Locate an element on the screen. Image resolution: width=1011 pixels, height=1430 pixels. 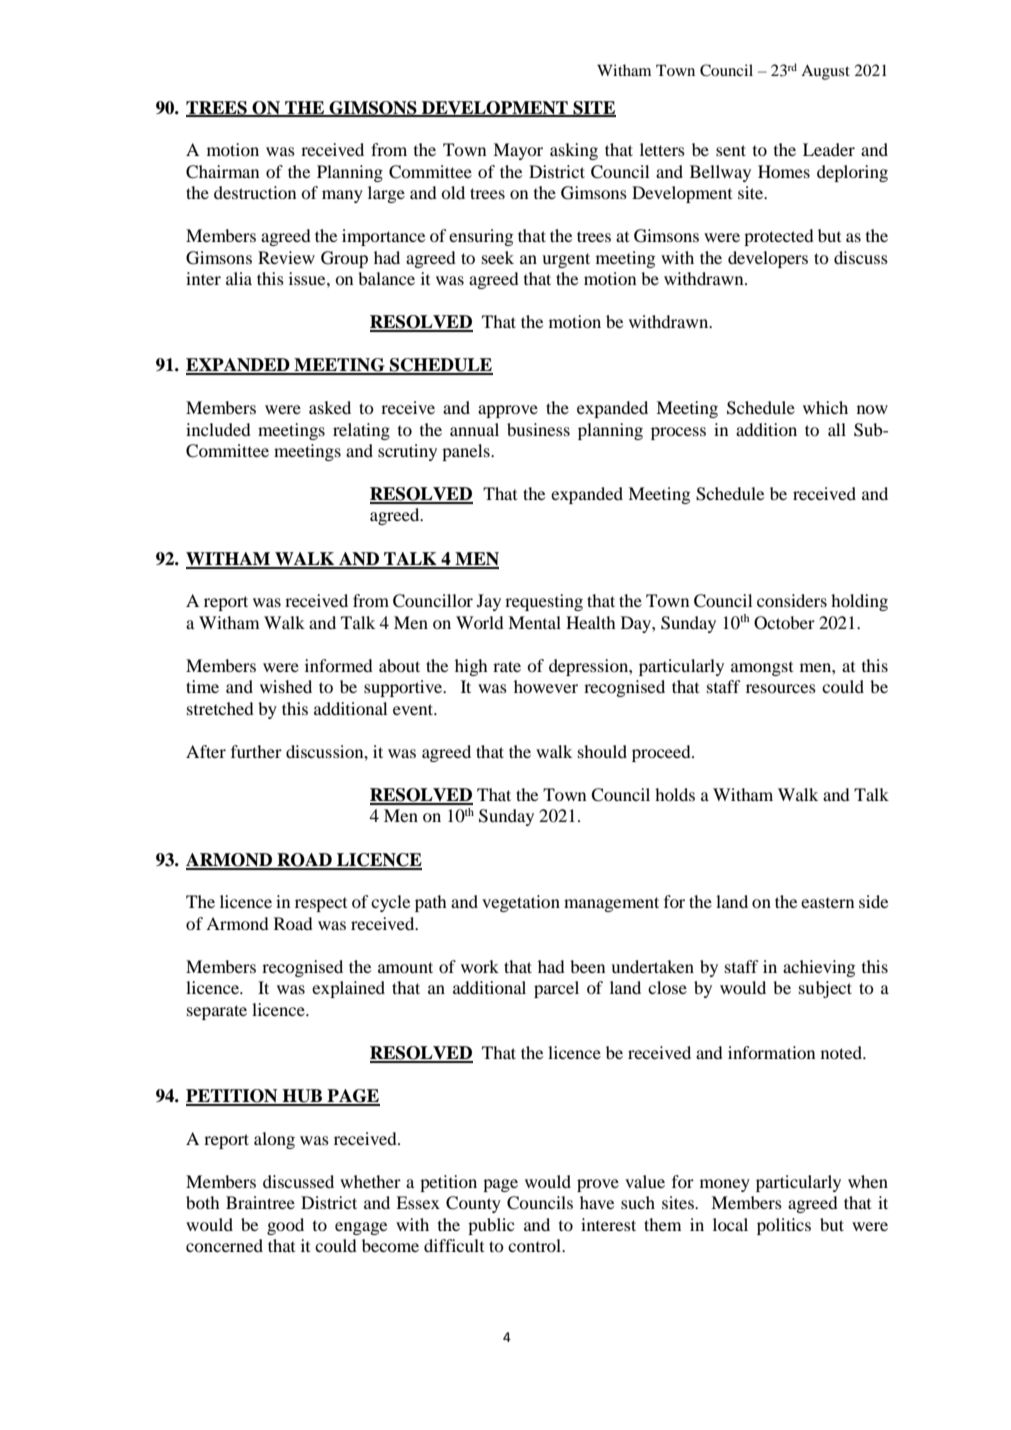
all is located at coordinates (837, 429).
